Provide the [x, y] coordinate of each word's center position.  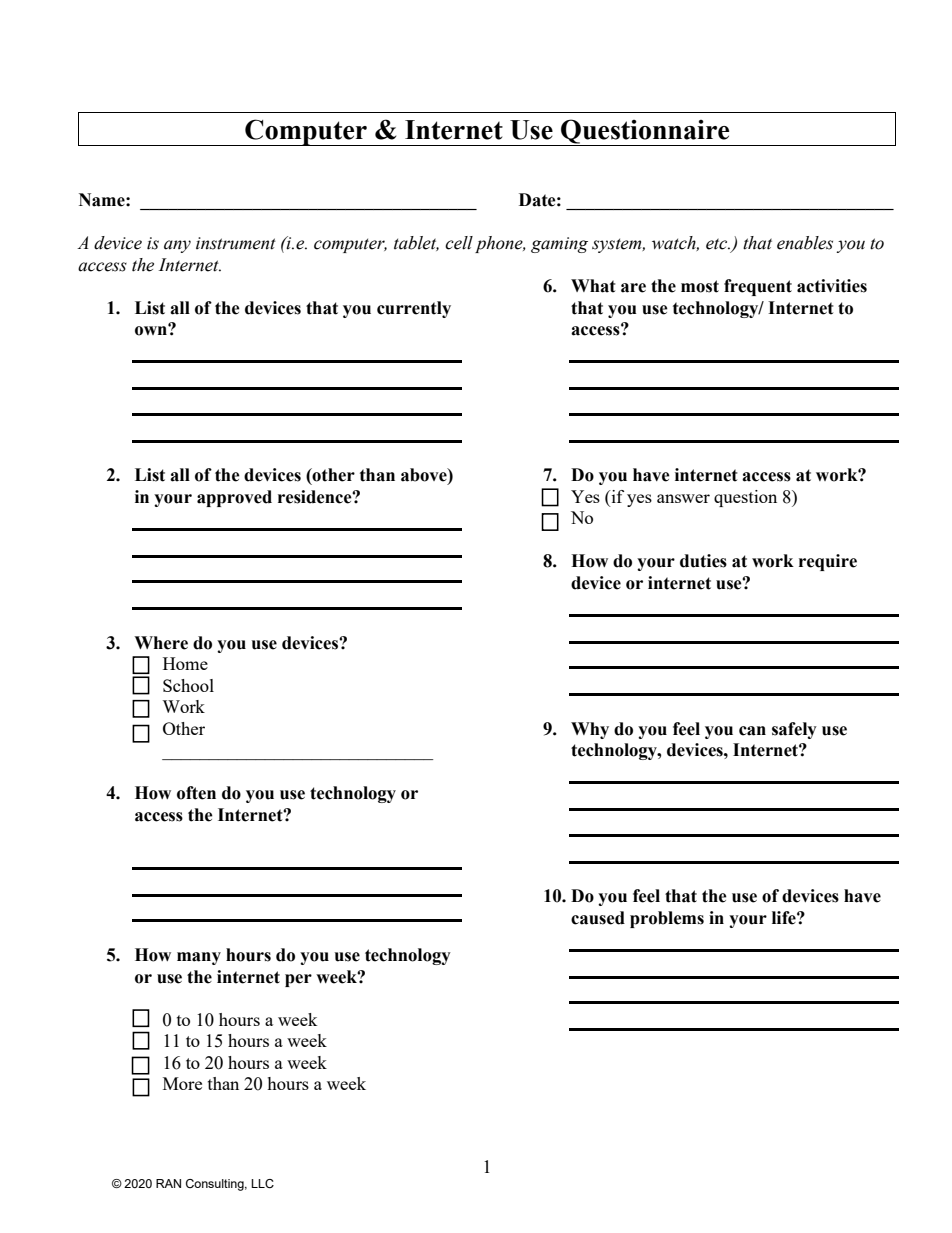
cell [459, 243]
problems [667, 919]
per [298, 980]
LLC [262, 1183]
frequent [758, 287]
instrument [236, 243]
